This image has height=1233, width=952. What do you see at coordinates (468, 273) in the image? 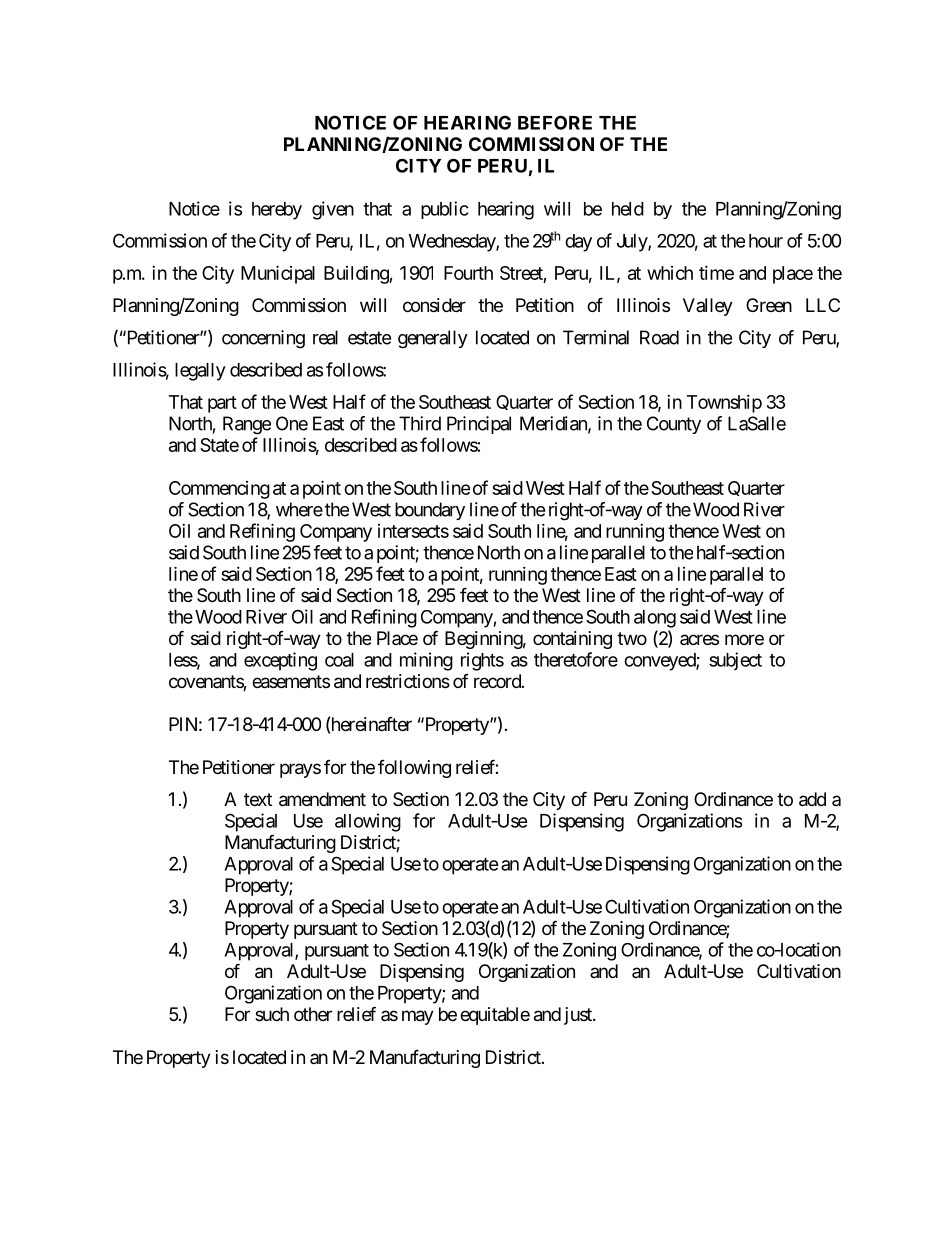
I see `Fourth` at bounding box center [468, 273].
